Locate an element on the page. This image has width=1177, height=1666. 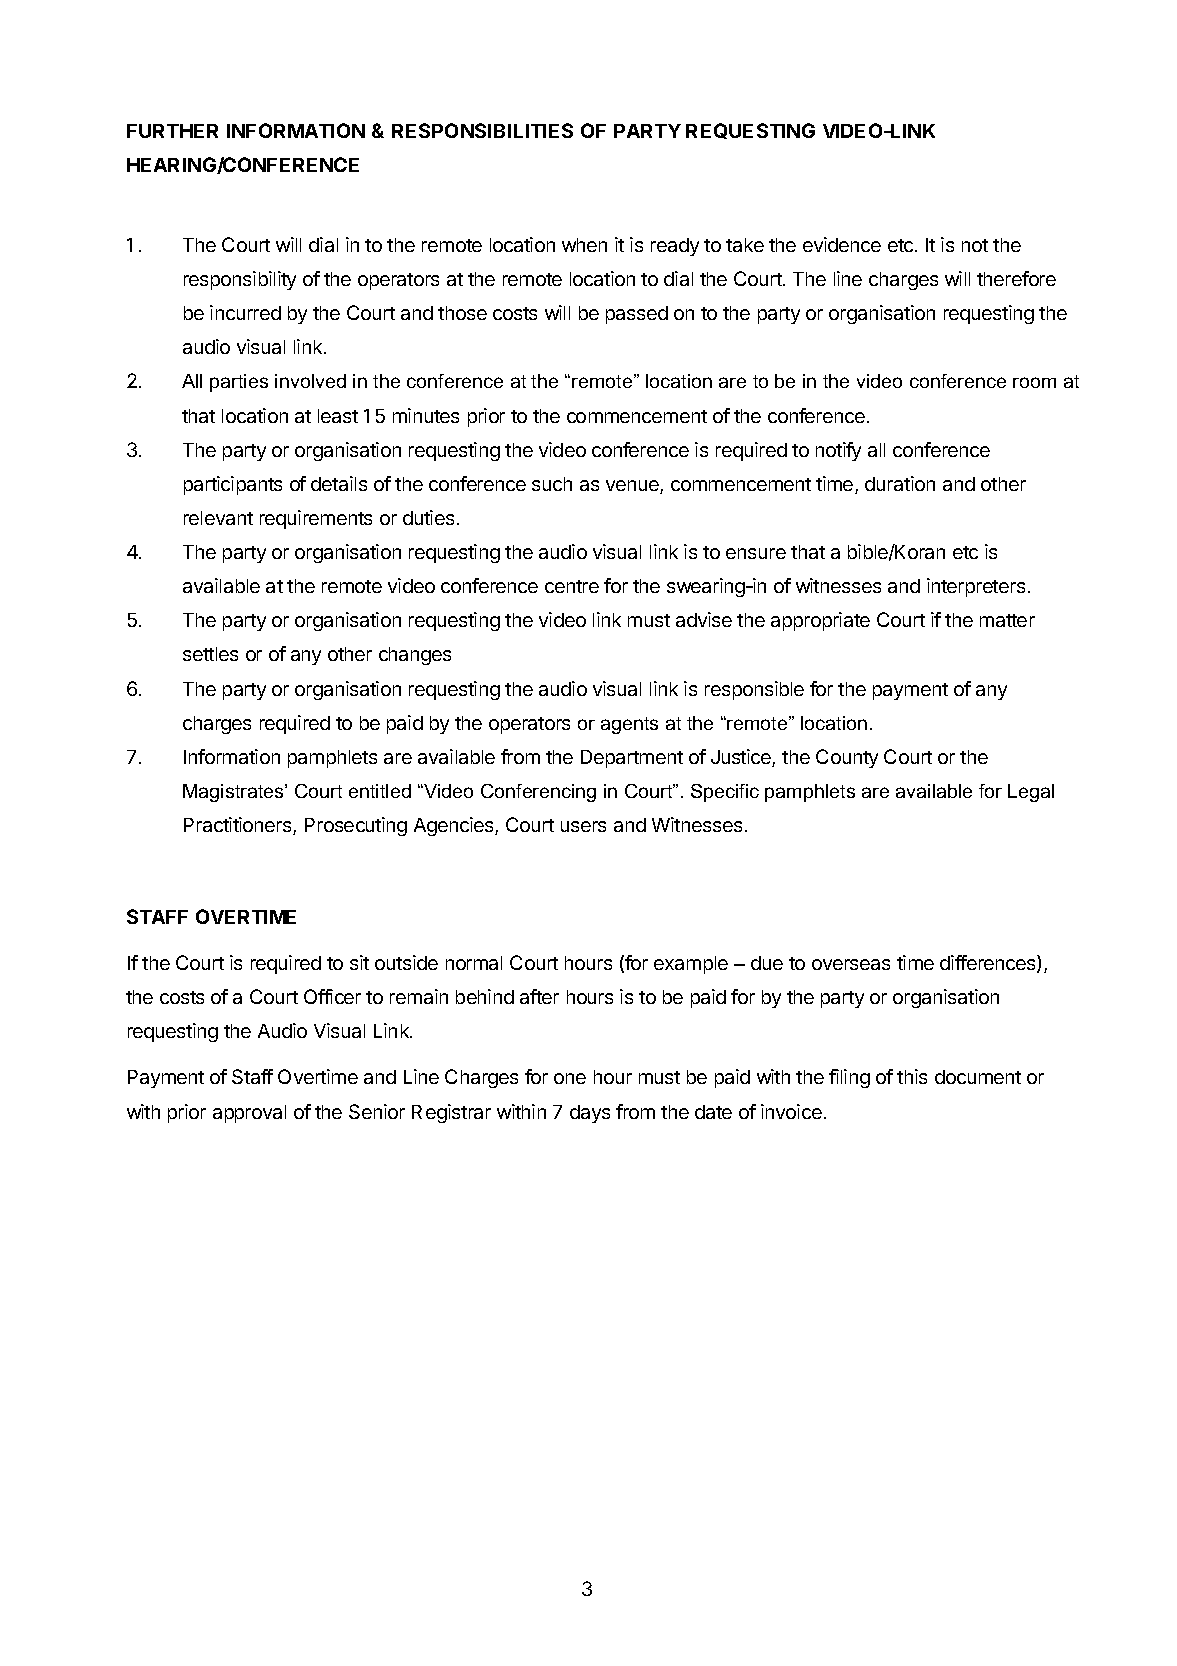
FURTHER is located at coordinates (172, 131).
